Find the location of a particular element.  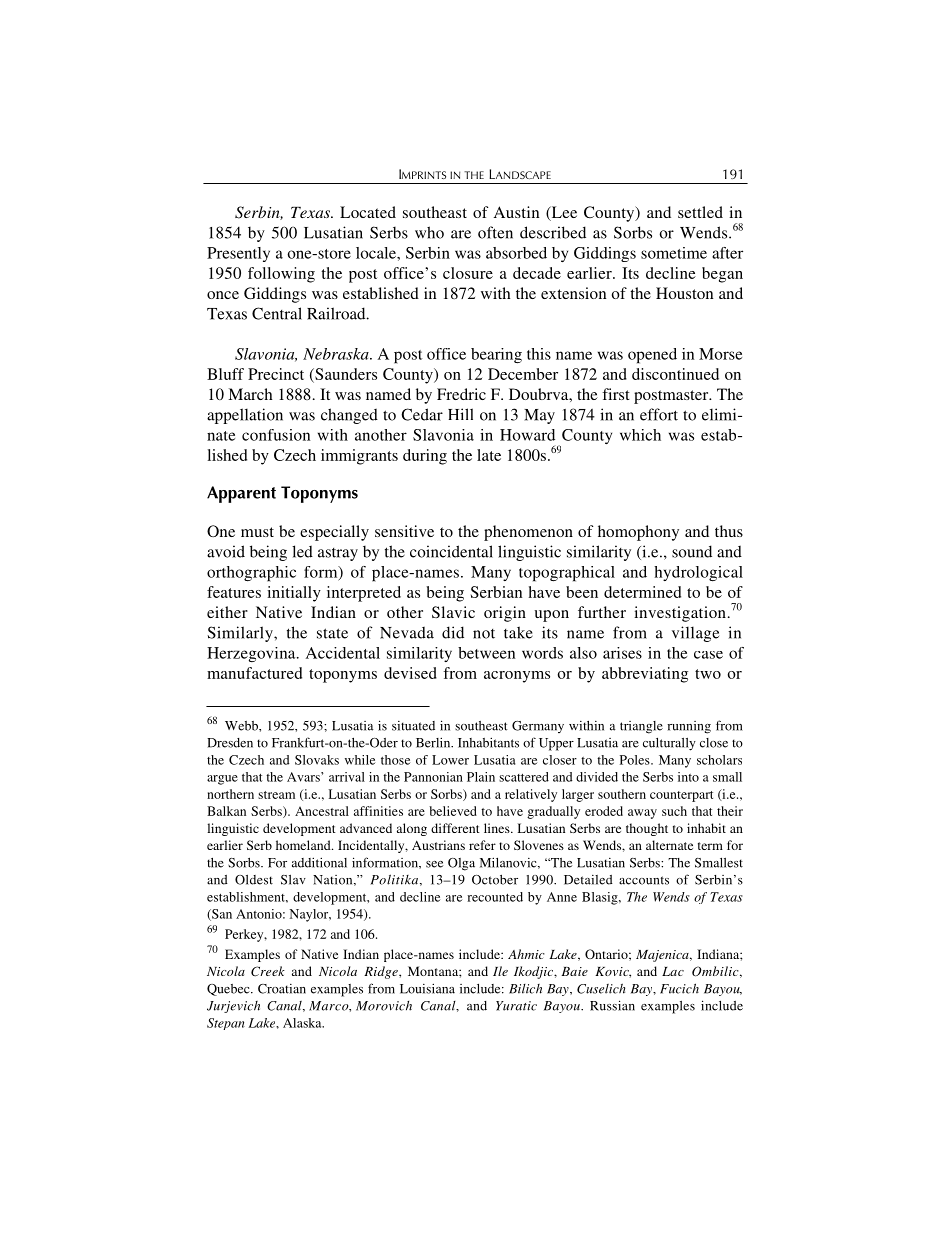

often is located at coordinates (495, 232).
